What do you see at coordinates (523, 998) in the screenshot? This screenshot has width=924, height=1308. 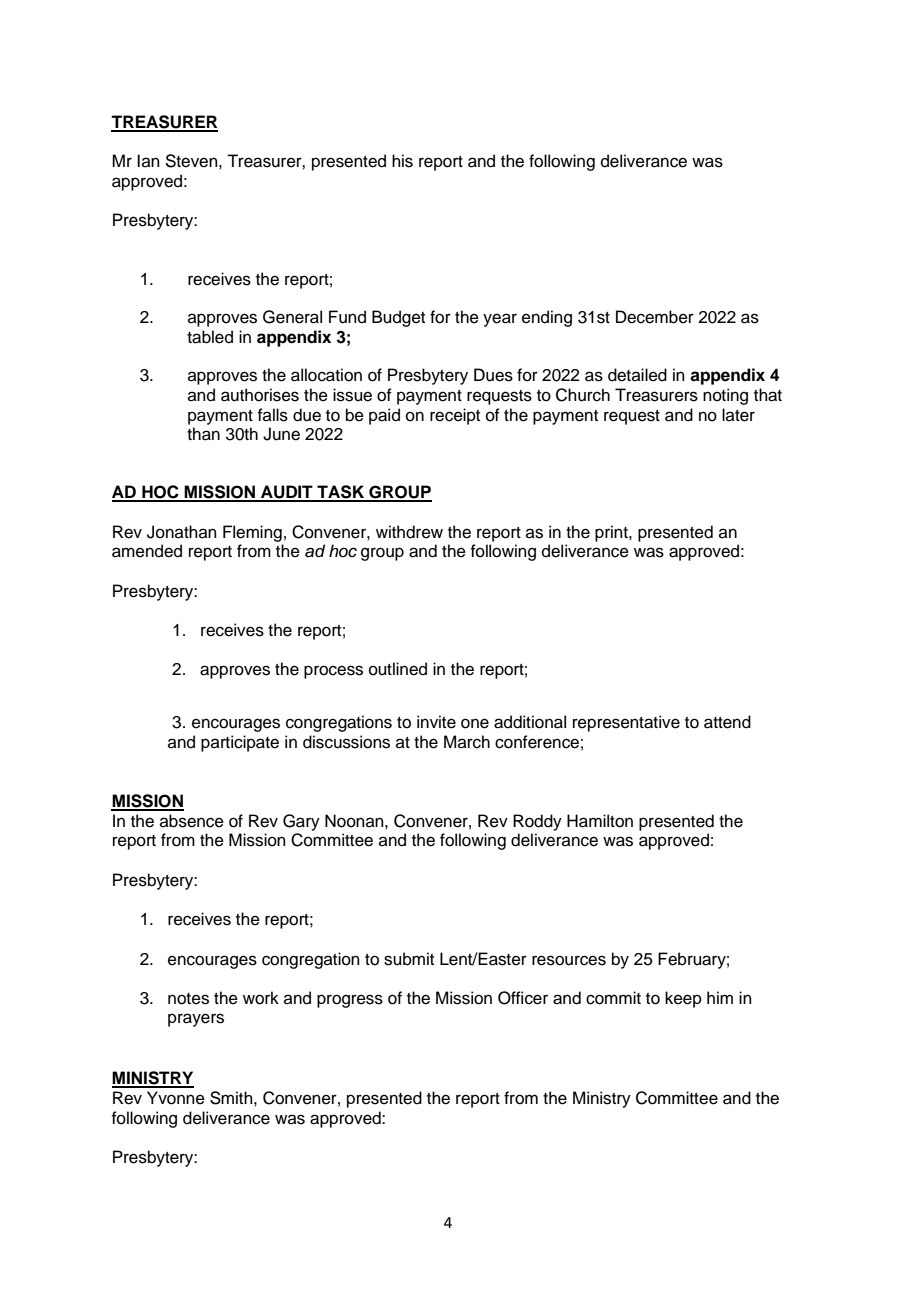 I see `Officer` at bounding box center [523, 998].
